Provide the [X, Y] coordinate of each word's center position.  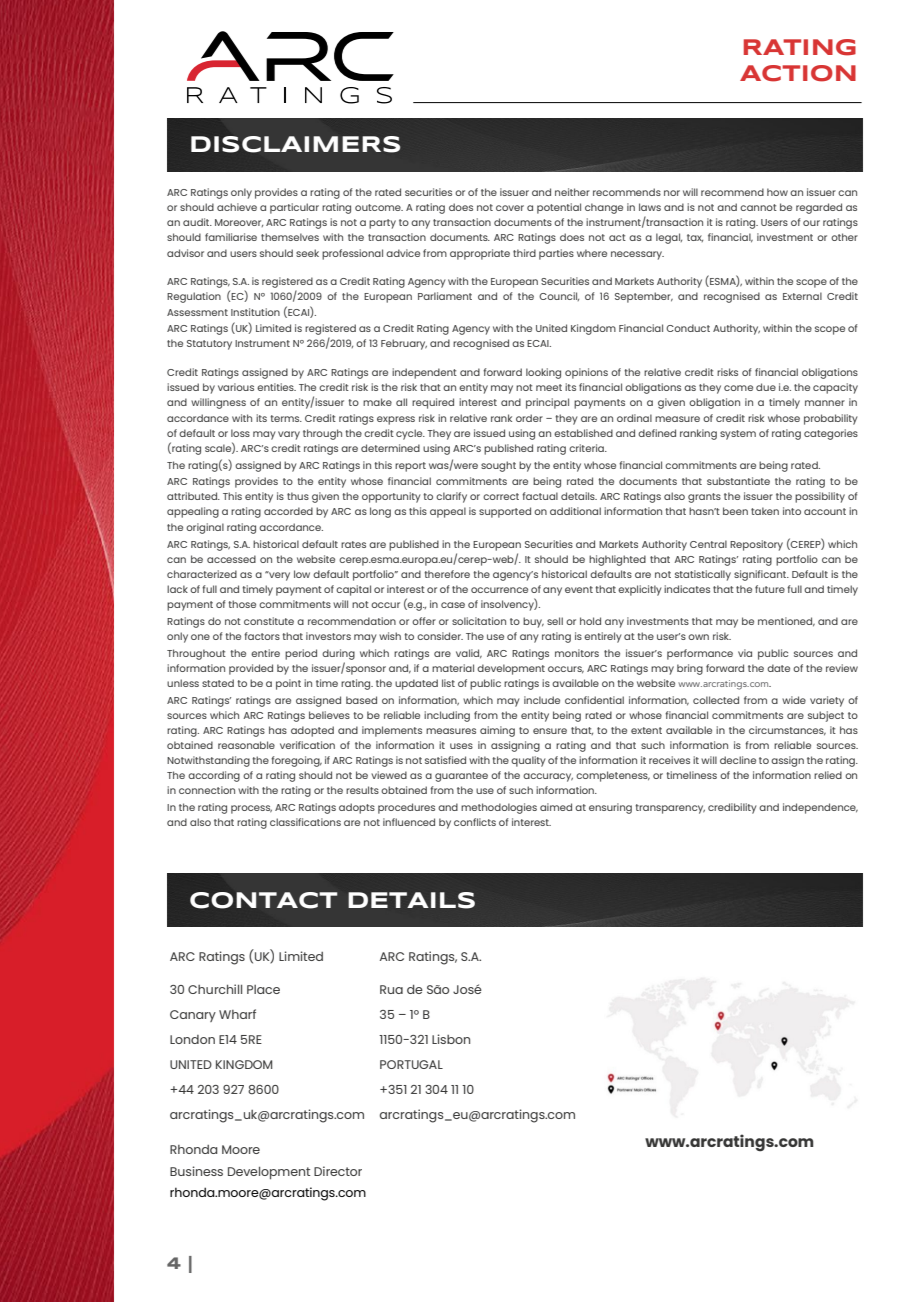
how [777, 192]
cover [510, 208]
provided [251, 669]
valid [469, 654]
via [745, 653]
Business [196, 1171]
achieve [237, 207]
